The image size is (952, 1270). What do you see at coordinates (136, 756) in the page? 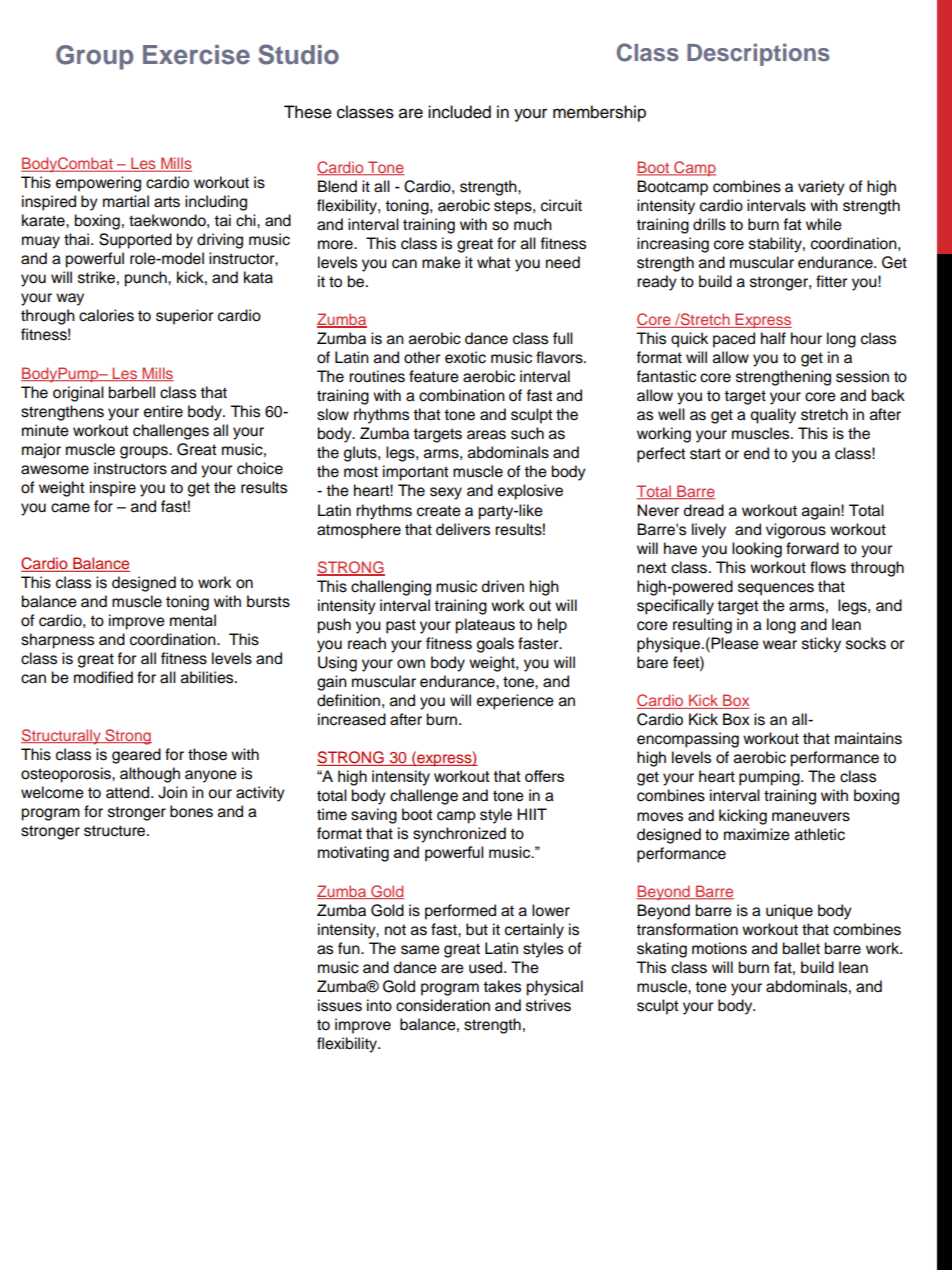
I see `geared` at bounding box center [136, 756].
